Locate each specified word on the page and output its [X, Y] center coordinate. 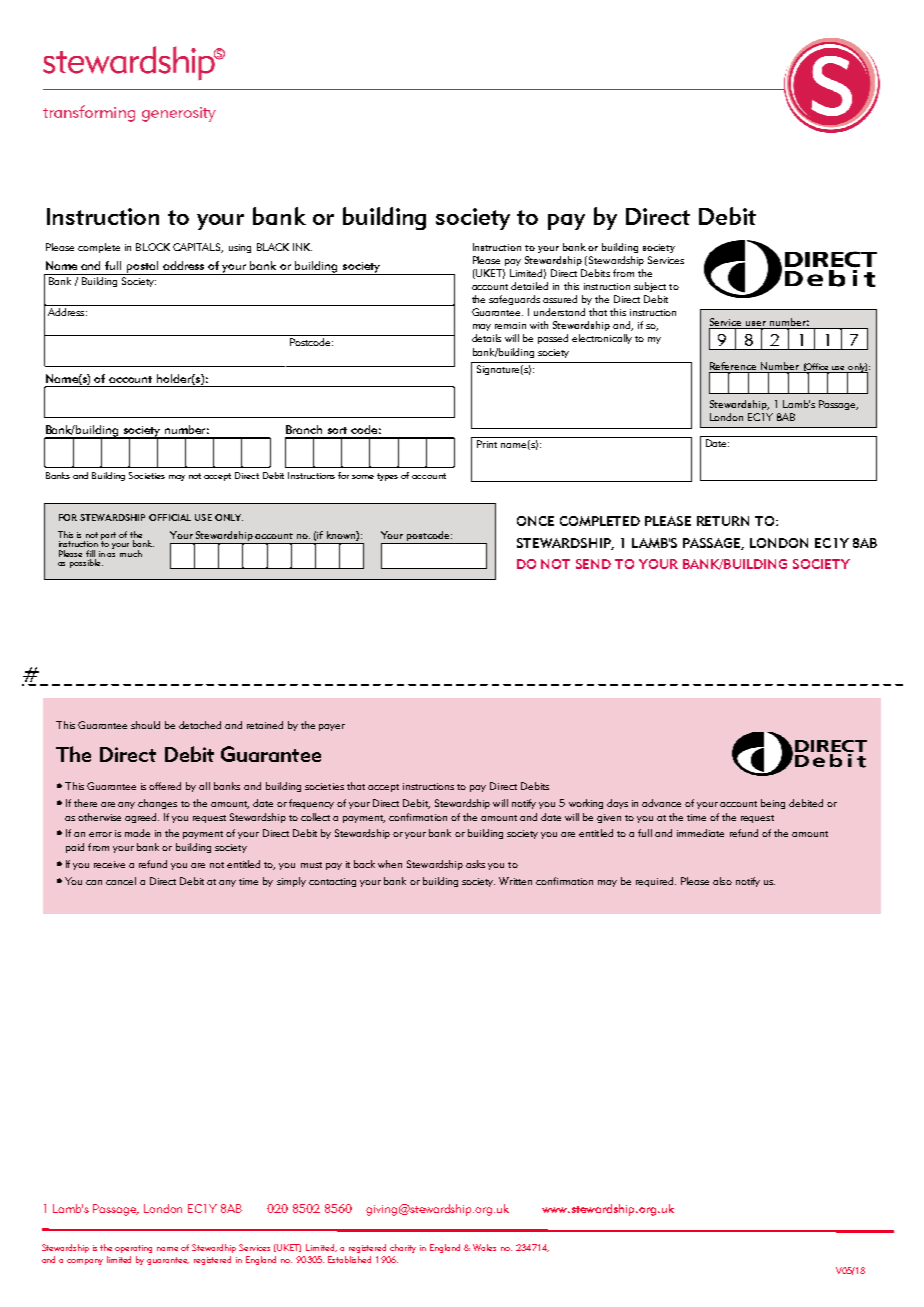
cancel [121, 881]
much [131, 553]
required [654, 882]
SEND [593, 564]
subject [650, 287]
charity [403, 1248]
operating [133, 1249]
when [390, 864]
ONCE [535, 521]
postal [143, 268]
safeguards [514, 300]
